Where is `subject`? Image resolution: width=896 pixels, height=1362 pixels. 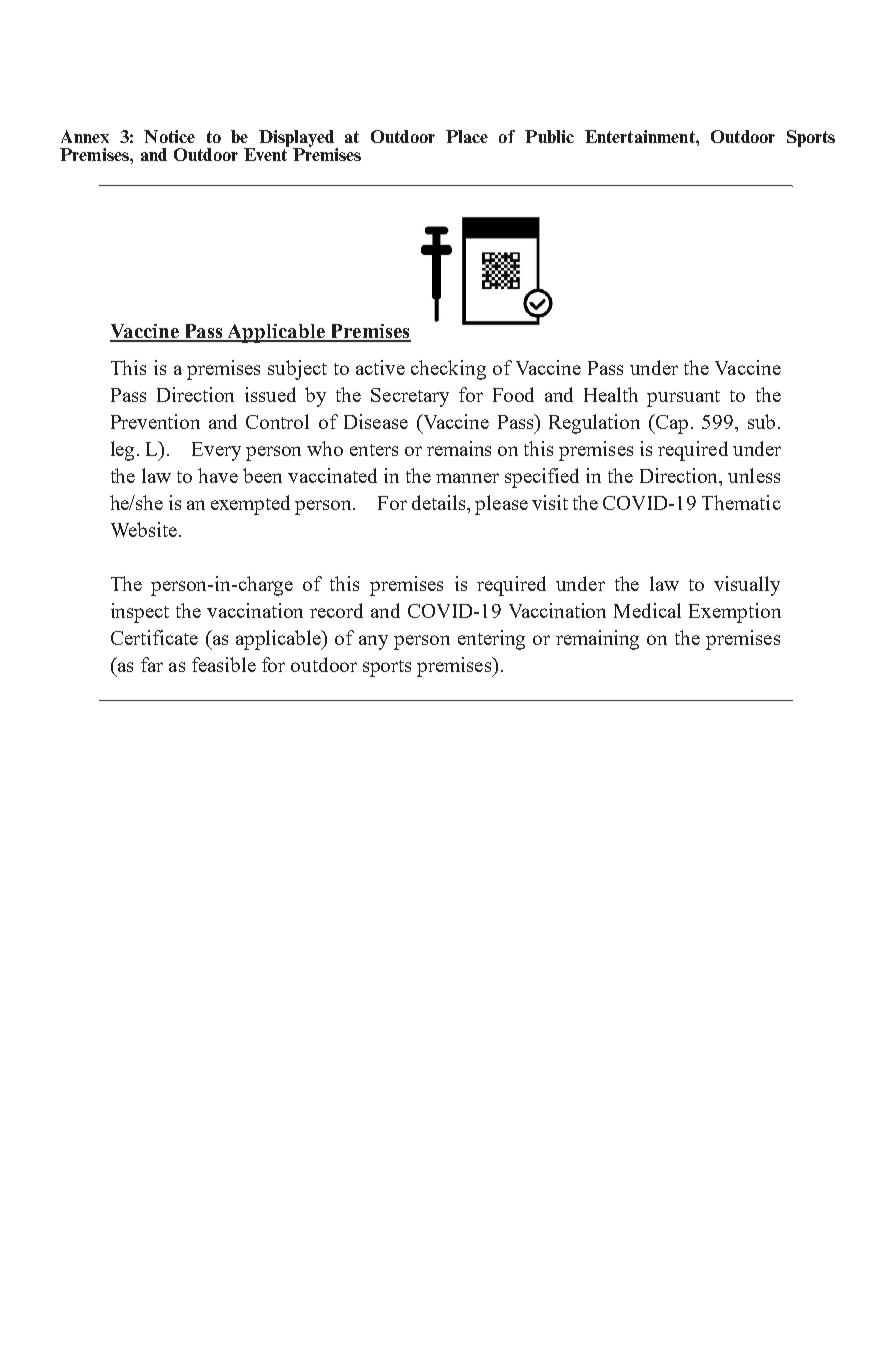 subject is located at coordinates (297, 370).
